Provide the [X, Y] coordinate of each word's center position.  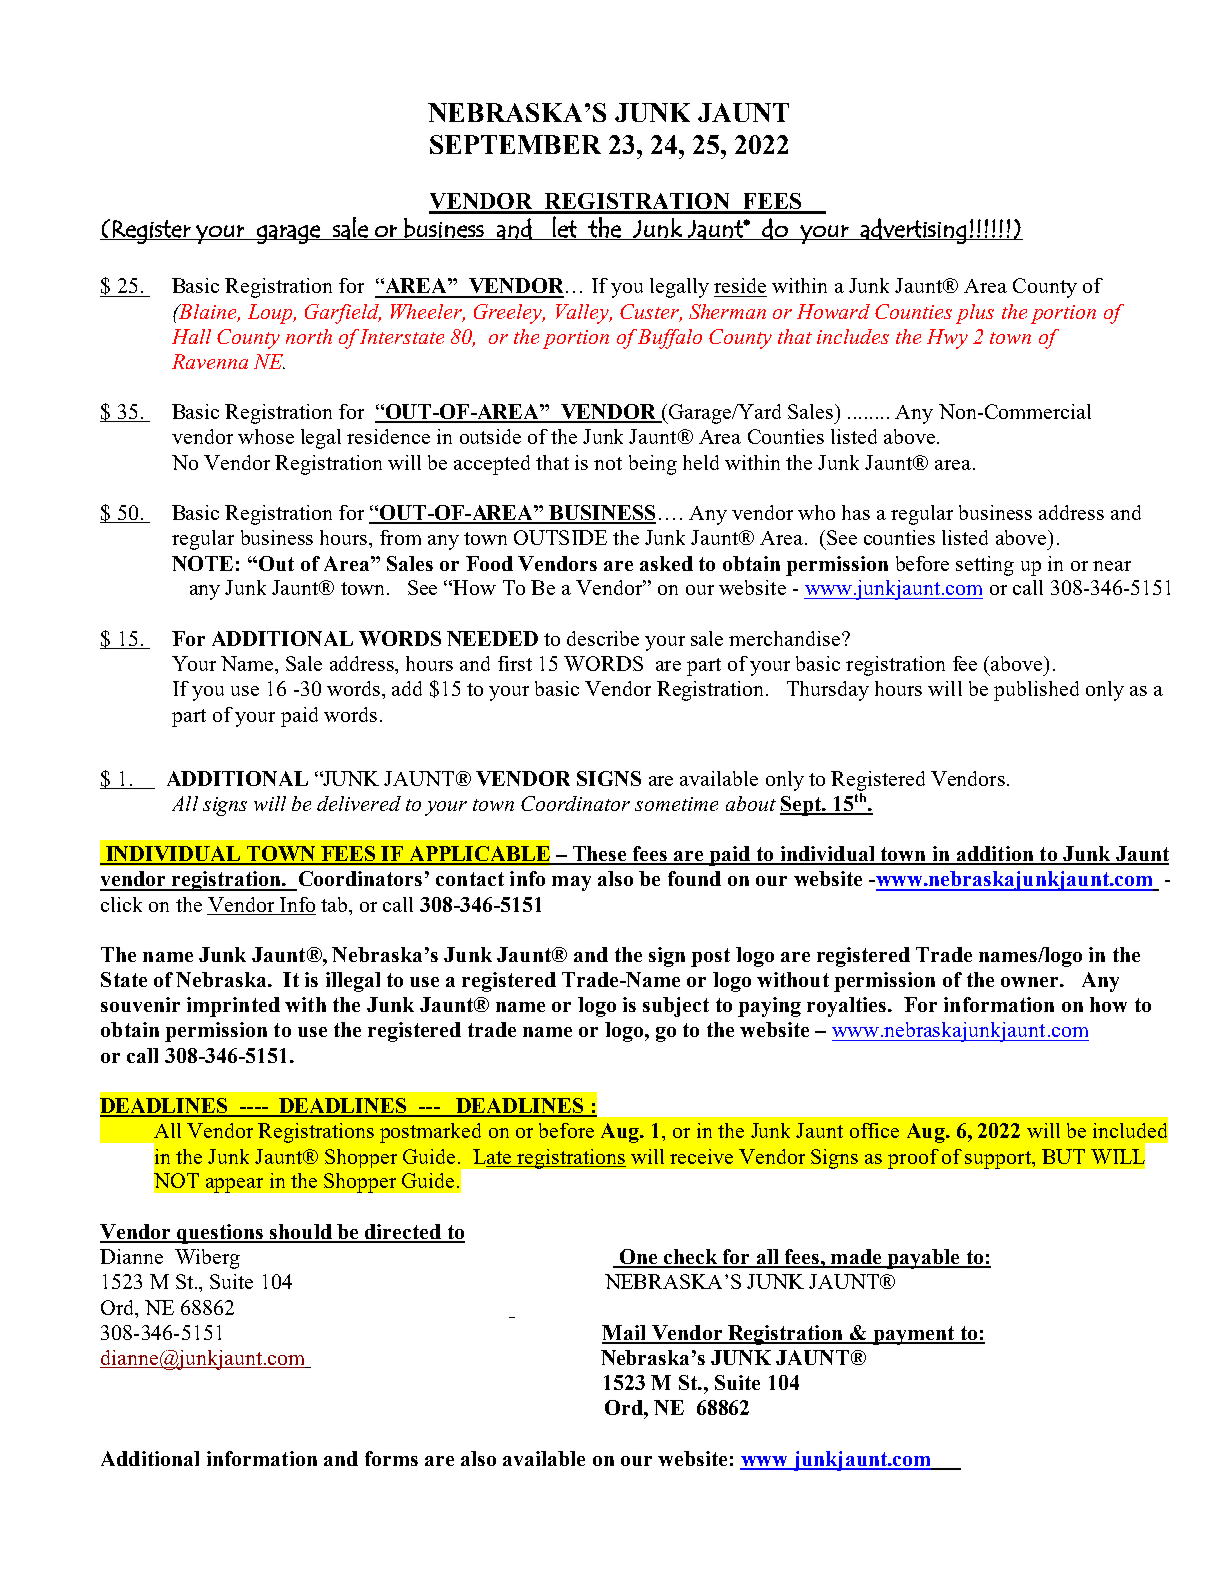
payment [913, 1335]
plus [975, 314]
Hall [191, 336]
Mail [625, 1334]
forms [391, 1458]
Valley [584, 314]
